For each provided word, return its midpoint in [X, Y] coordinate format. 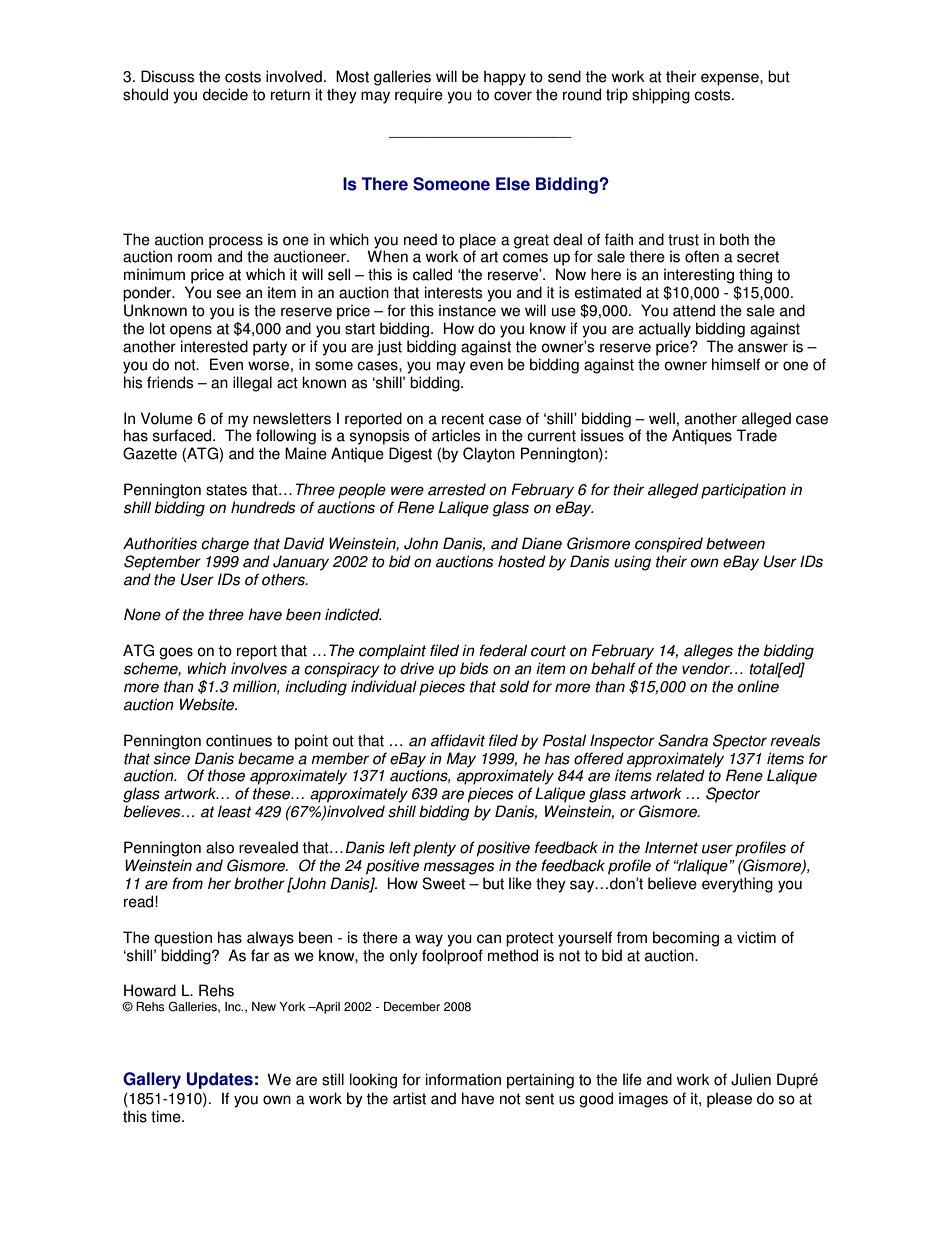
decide [225, 94]
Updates [220, 1080]
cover [513, 96]
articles [456, 435]
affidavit [458, 740]
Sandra [683, 740]
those [226, 775]
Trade [757, 435]
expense [731, 79]
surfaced [183, 435]
